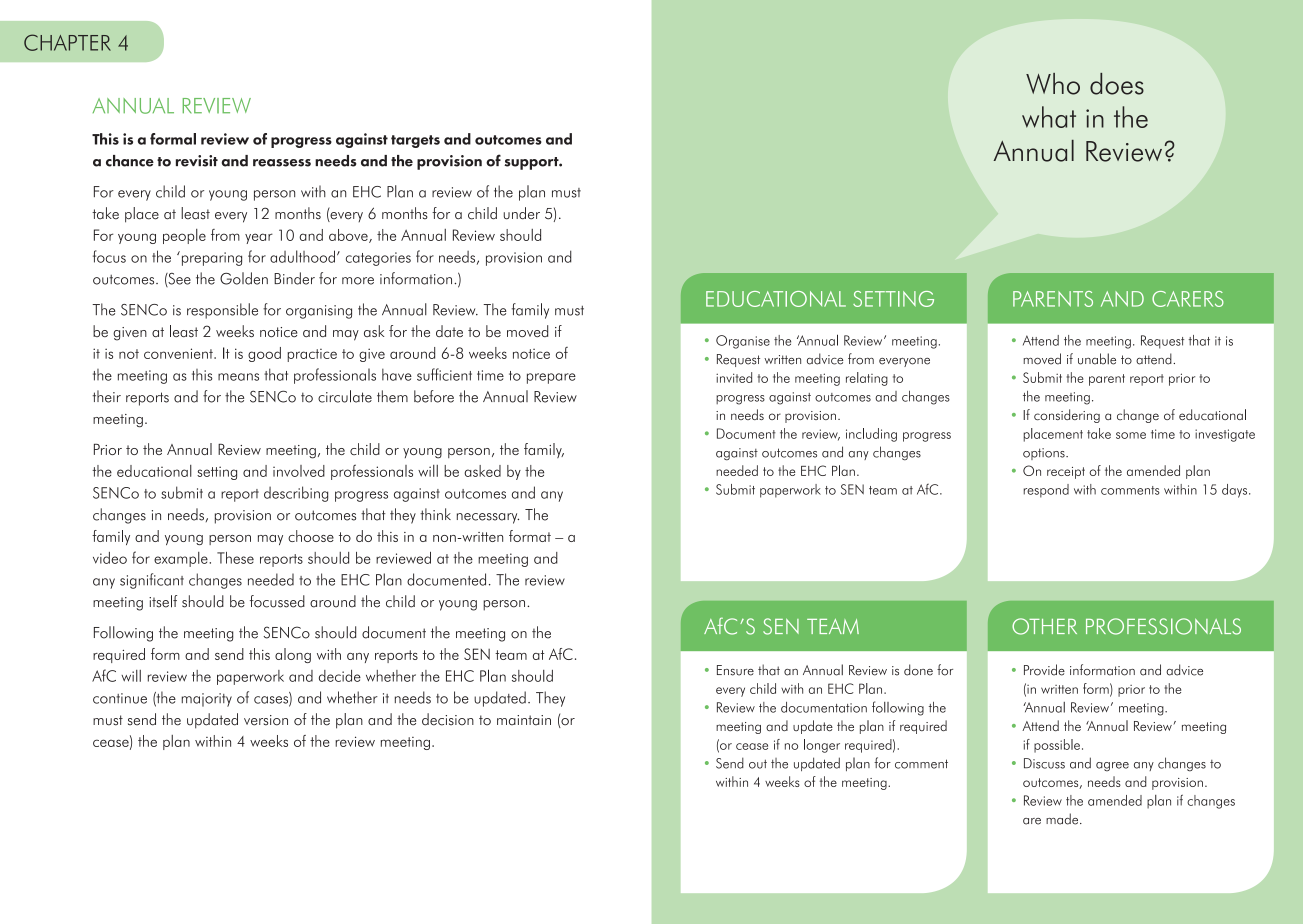 The image size is (1303, 924). I want to click on respond, so click(1046, 491).
